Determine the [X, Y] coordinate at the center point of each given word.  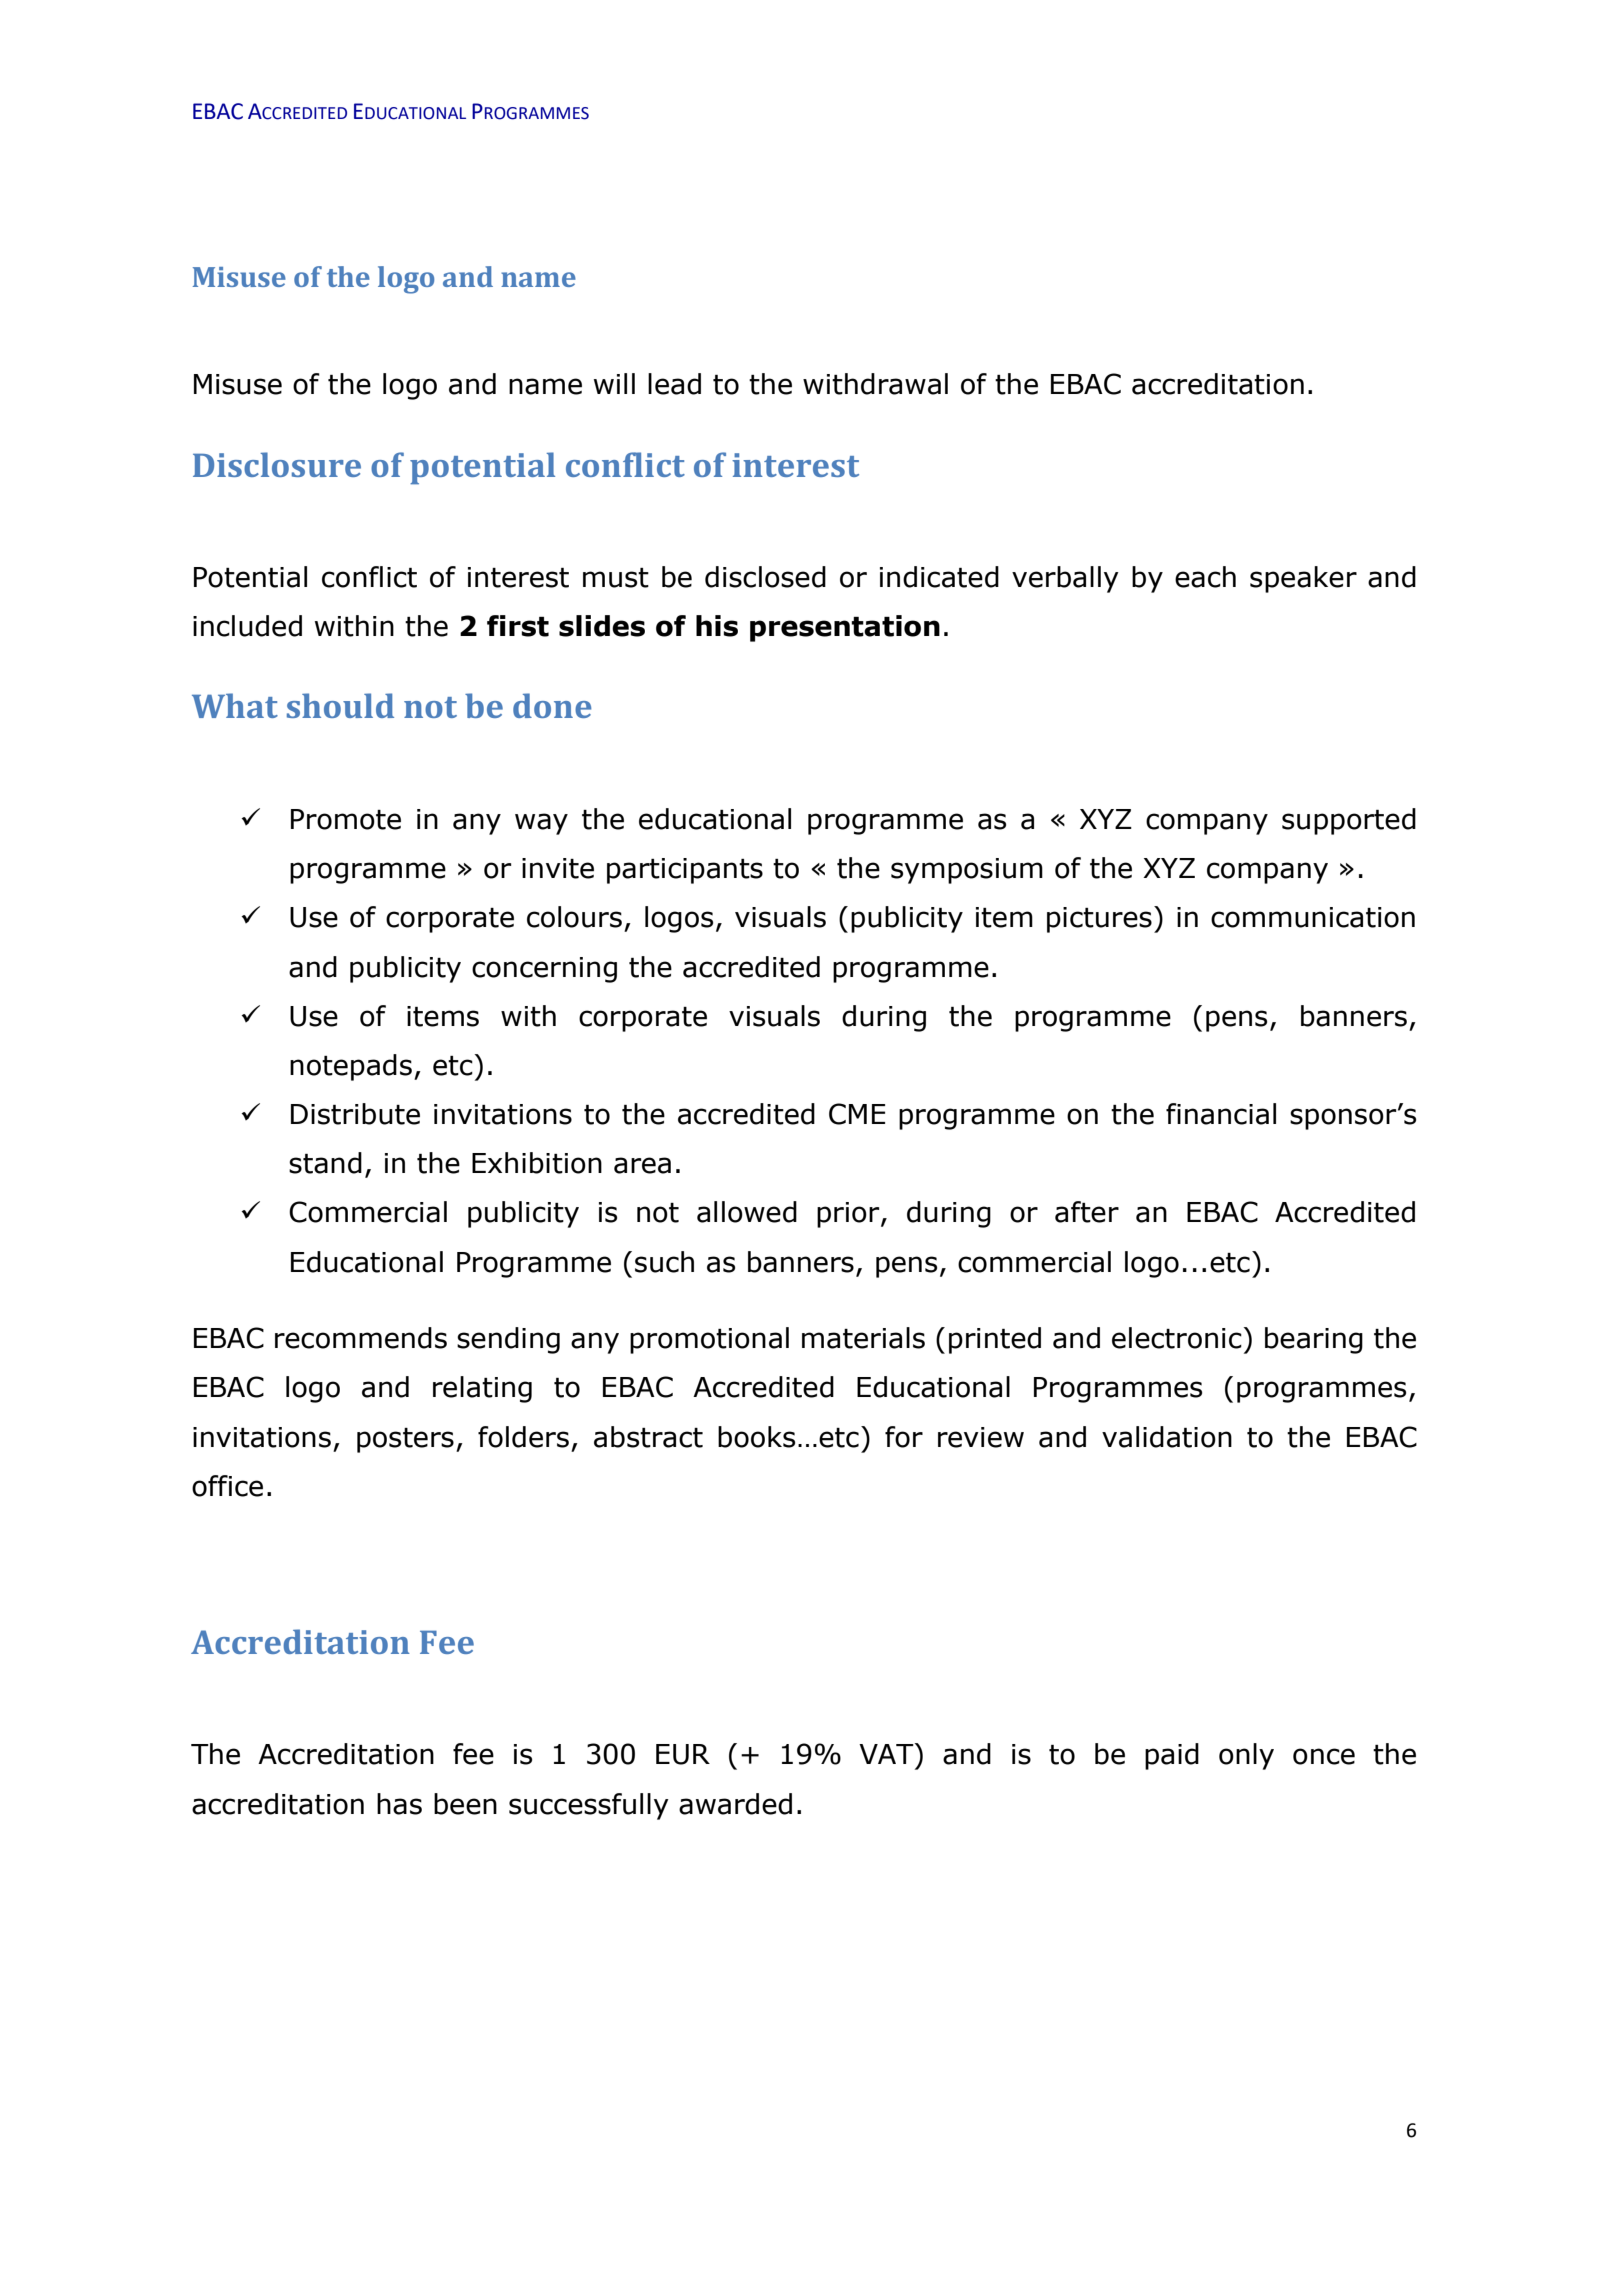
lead [674, 384]
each [1205, 577]
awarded [735, 1804]
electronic [1178, 1338]
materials [863, 1338]
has [399, 1804]
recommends [361, 1338]
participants [685, 871]
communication [1313, 917]
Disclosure [277, 464]
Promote [346, 819]
